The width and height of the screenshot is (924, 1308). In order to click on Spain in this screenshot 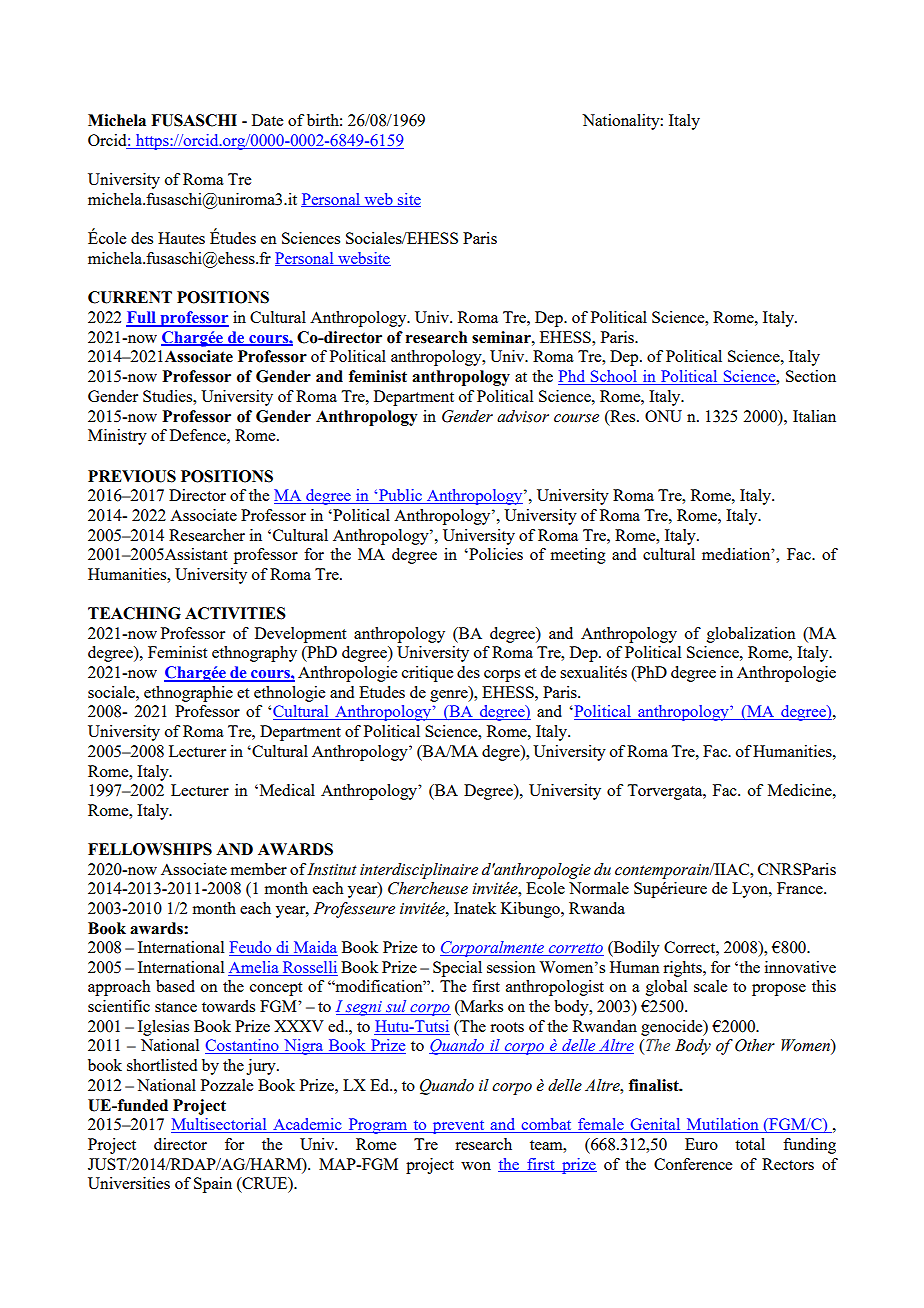, I will do `click(213, 1185)`.
